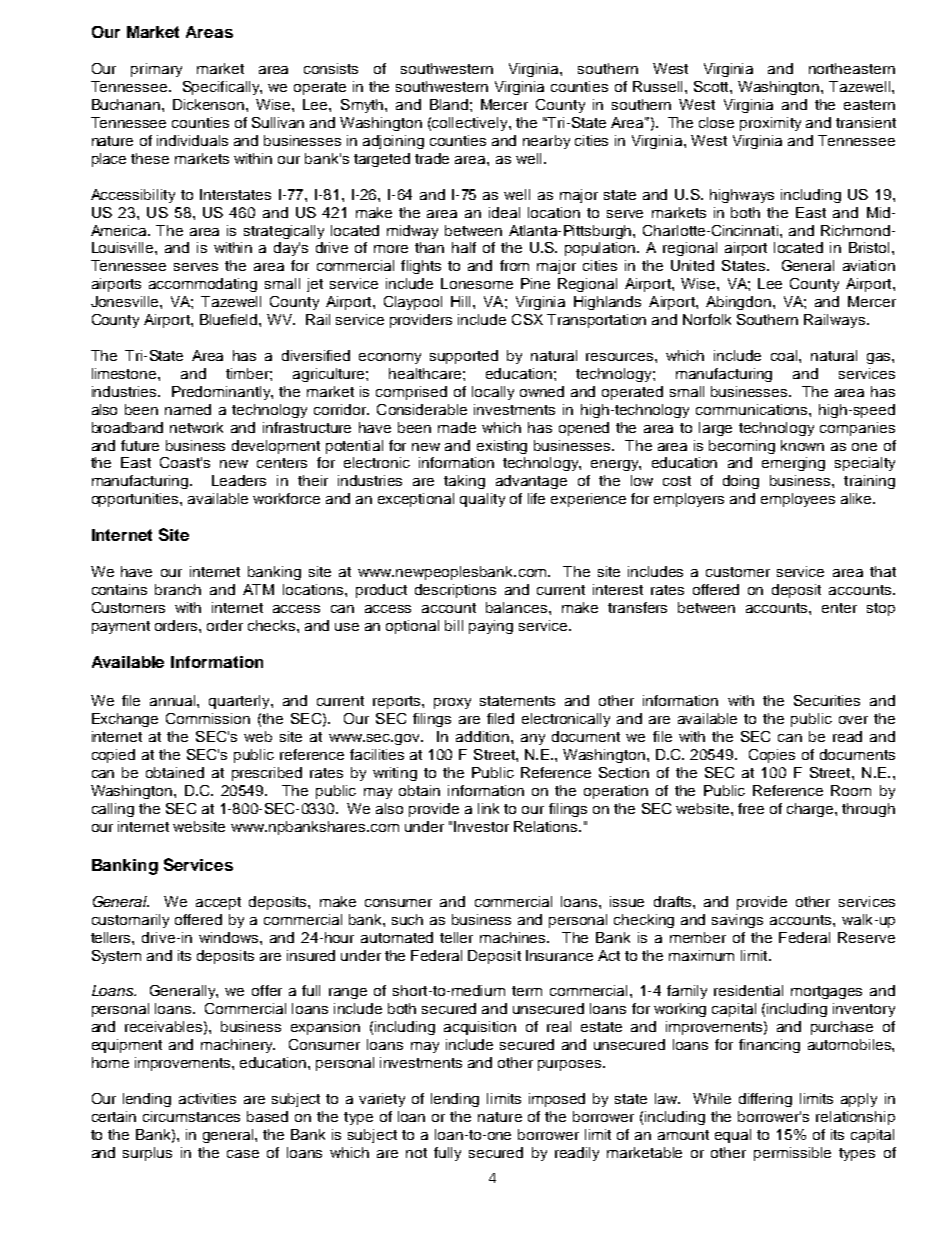 Image resolution: width=952 pixels, height=1233 pixels. I want to click on individuals, so click(192, 140).
